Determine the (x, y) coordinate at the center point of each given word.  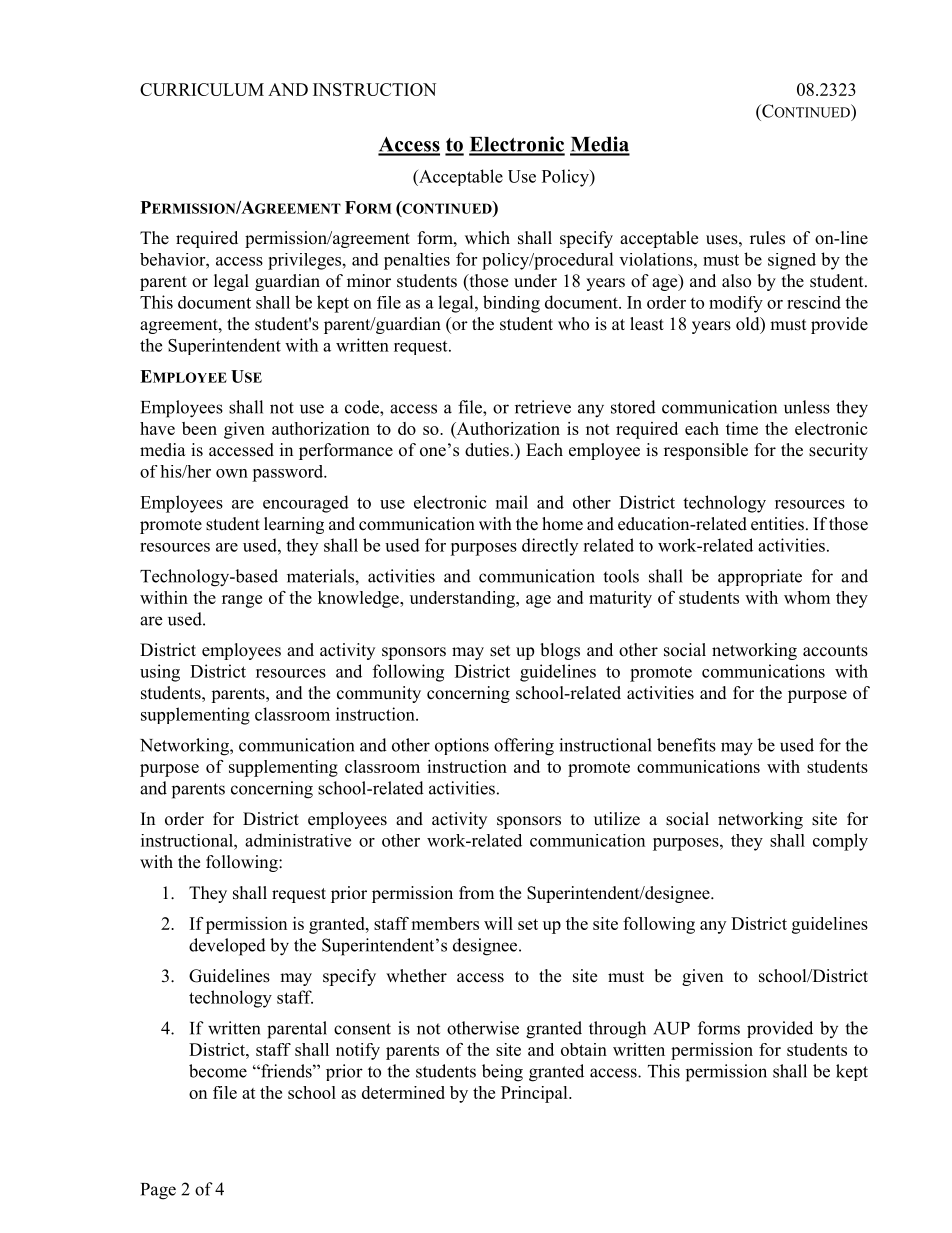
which (487, 238)
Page (158, 1191)
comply (840, 842)
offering (524, 747)
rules (767, 238)
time (742, 428)
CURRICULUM (202, 89)
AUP (671, 1028)
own (232, 473)
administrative (298, 840)
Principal (535, 1094)
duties (487, 450)
